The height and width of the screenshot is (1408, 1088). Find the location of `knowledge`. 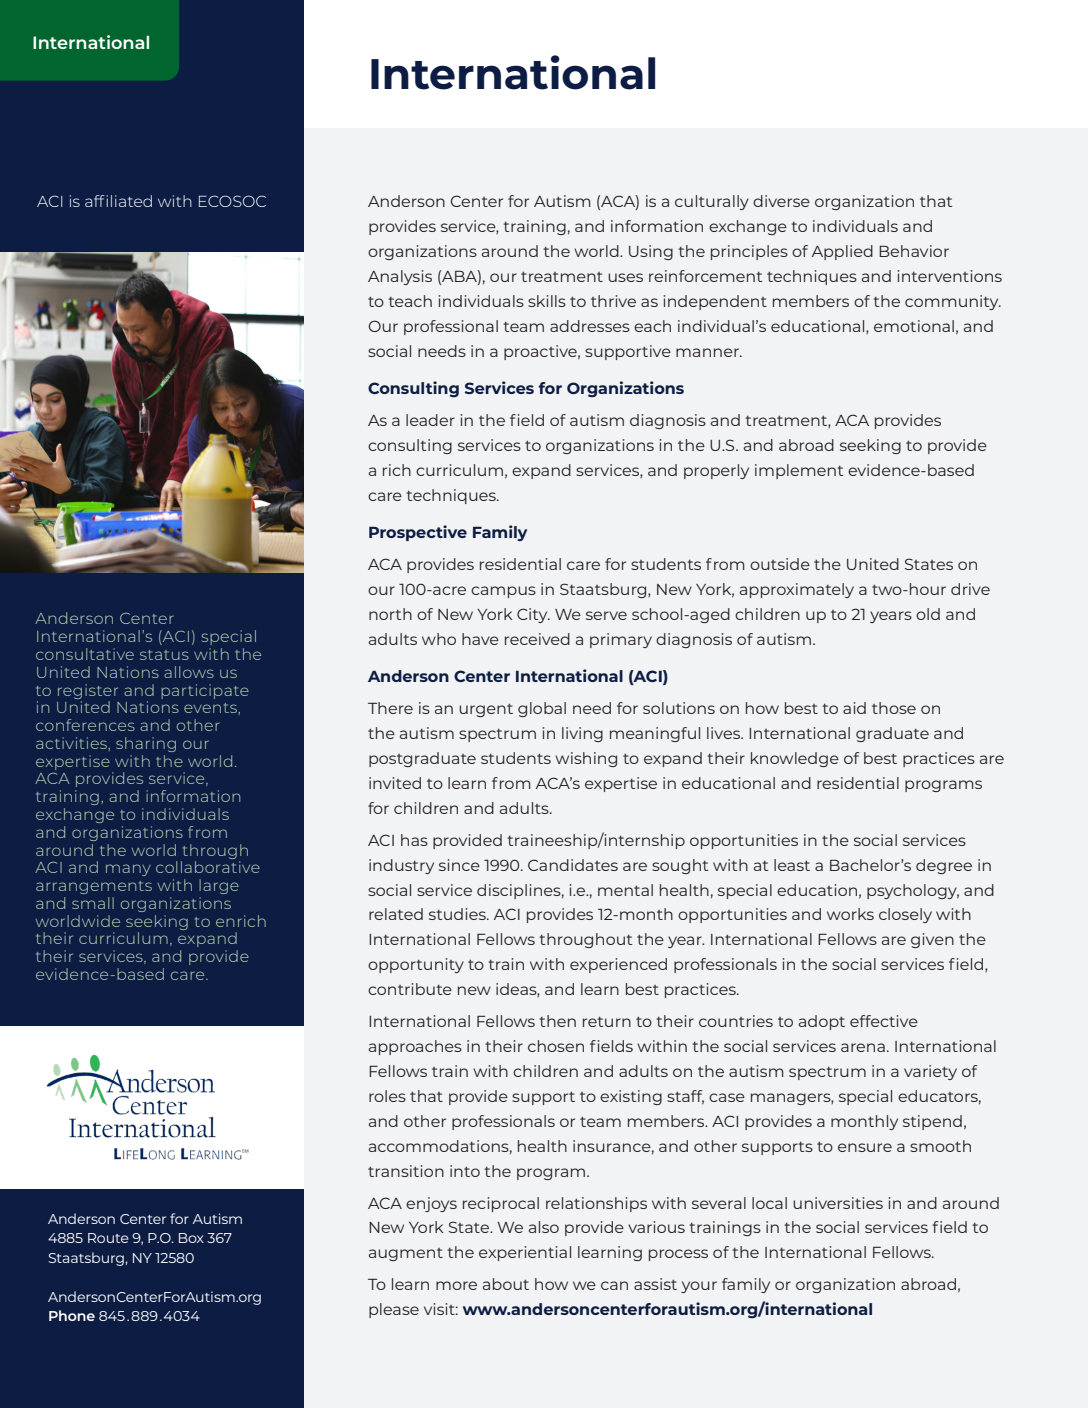

knowledge is located at coordinates (795, 759).
